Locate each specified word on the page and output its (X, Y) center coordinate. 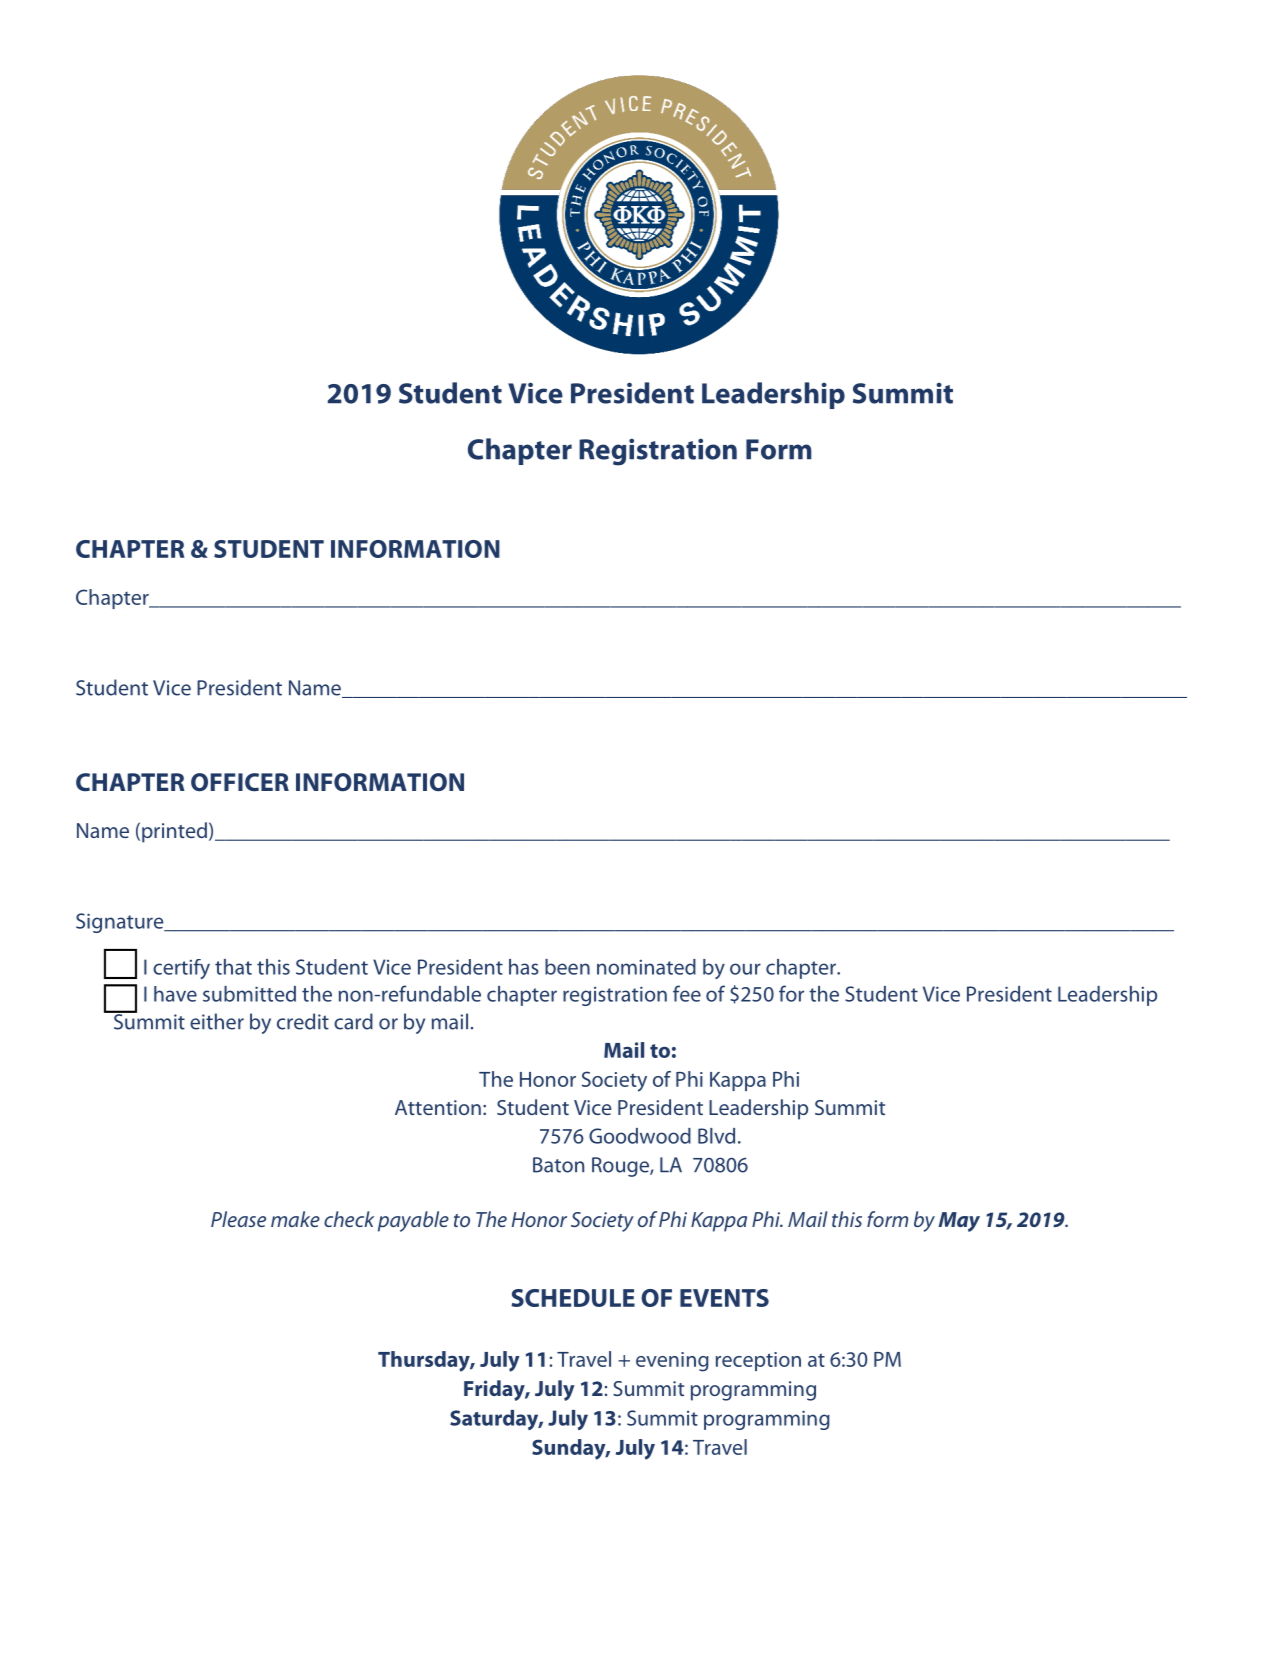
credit (303, 1021)
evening (672, 1362)
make (295, 1219)
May (959, 1222)
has (524, 967)
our (745, 969)
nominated (646, 967)
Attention (438, 1107)
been (567, 967)
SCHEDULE (573, 1298)
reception (758, 1361)
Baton (558, 1165)
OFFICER (240, 782)
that (233, 967)
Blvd (716, 1136)
